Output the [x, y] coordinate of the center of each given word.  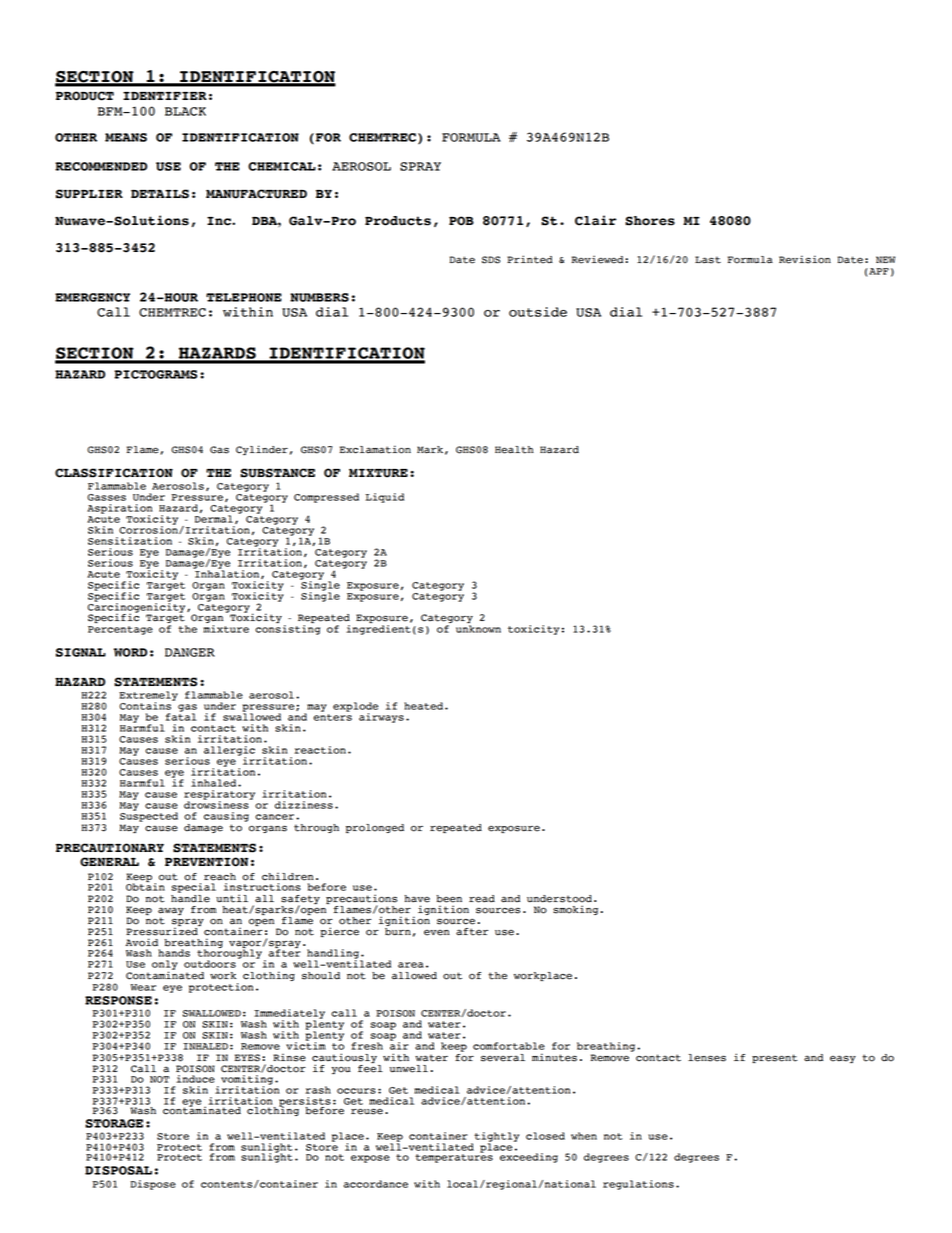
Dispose [153, 1185]
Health [514, 450]
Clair [595, 220]
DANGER [190, 652]
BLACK [185, 111]
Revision [805, 259]
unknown [478, 629]
